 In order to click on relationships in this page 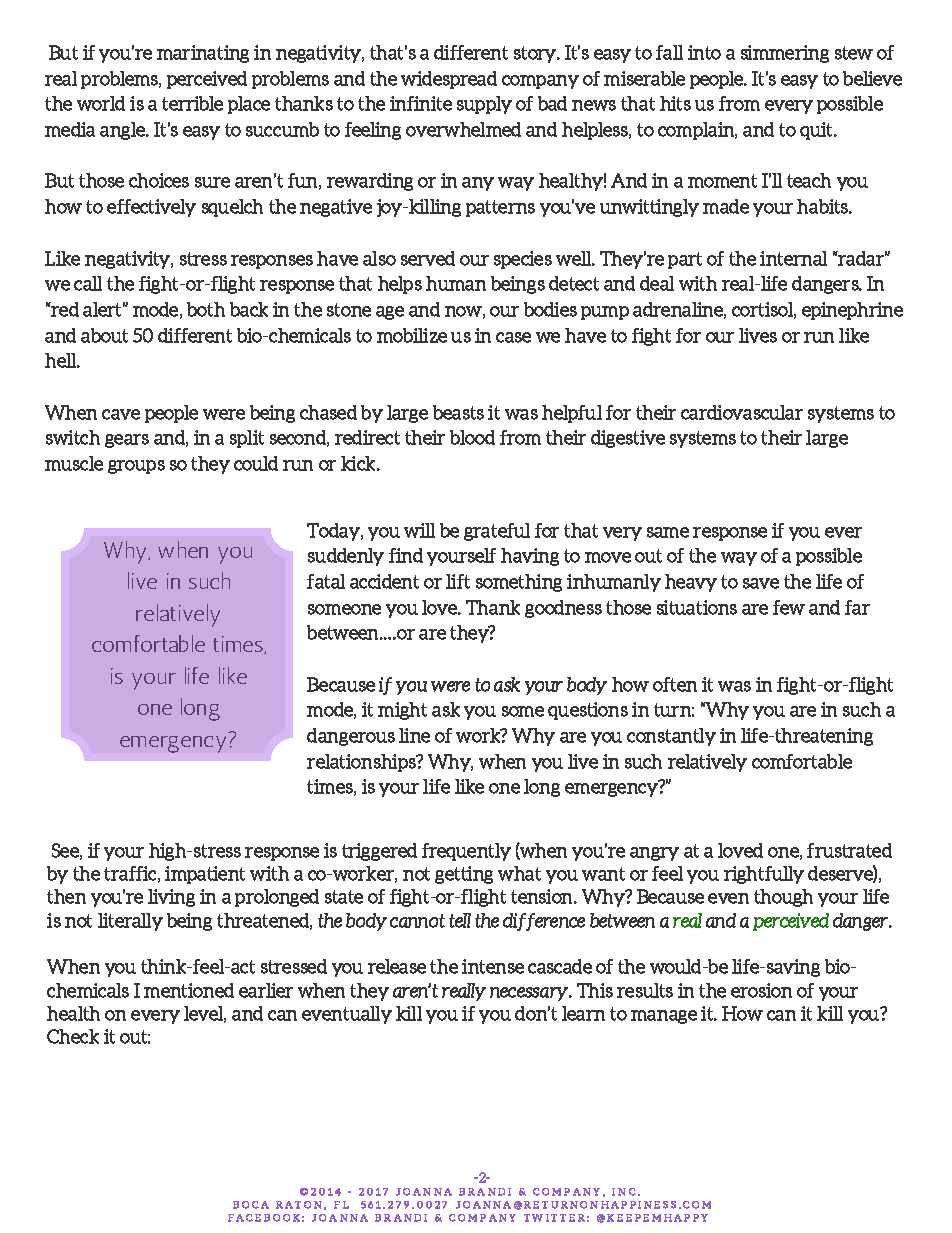, I will do `click(362, 763)`.
